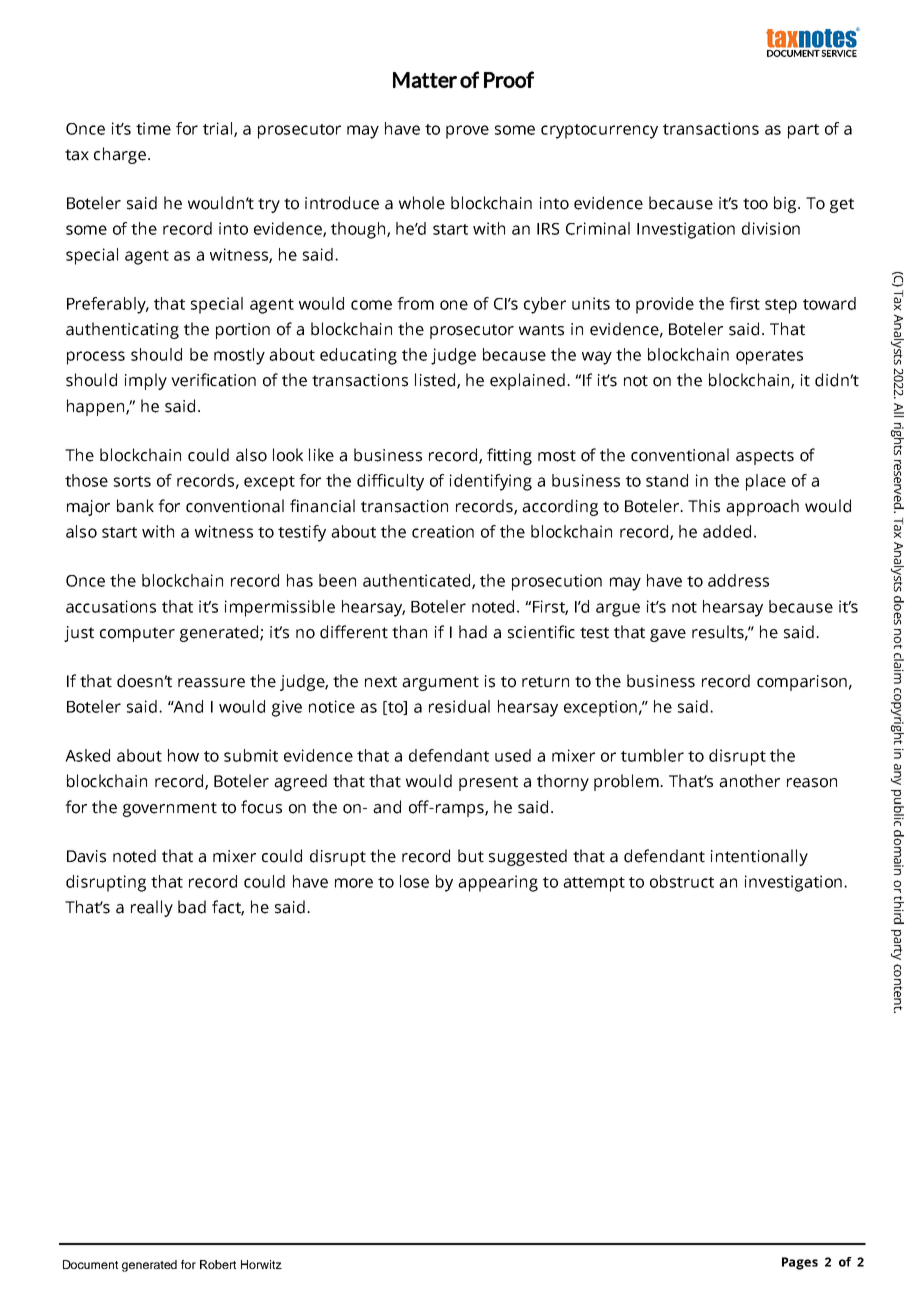 This document has width=924, height=1308. Describe the element at coordinates (440, 683) in the document. I see `argument` at that location.
